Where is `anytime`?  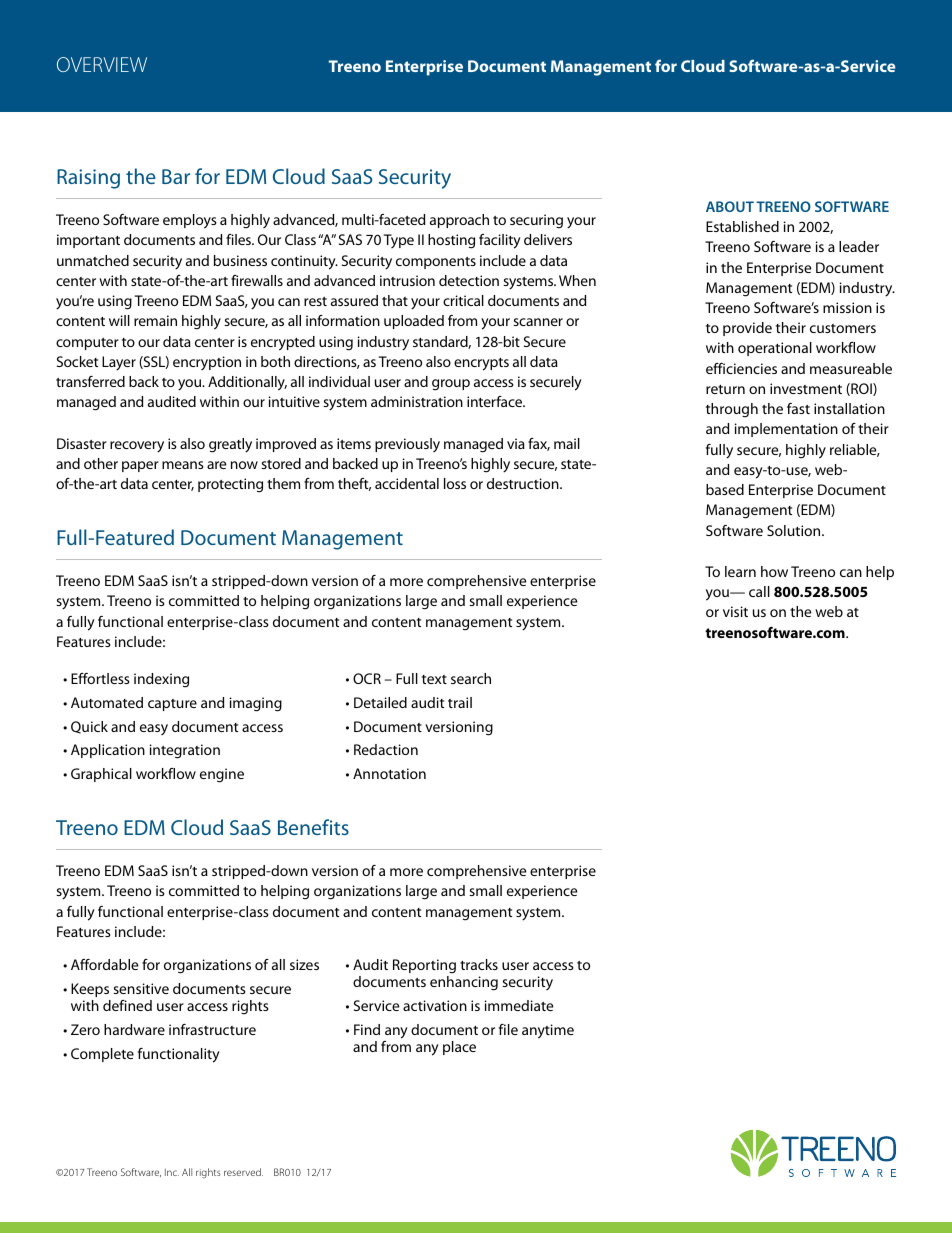 anytime is located at coordinates (548, 1031).
